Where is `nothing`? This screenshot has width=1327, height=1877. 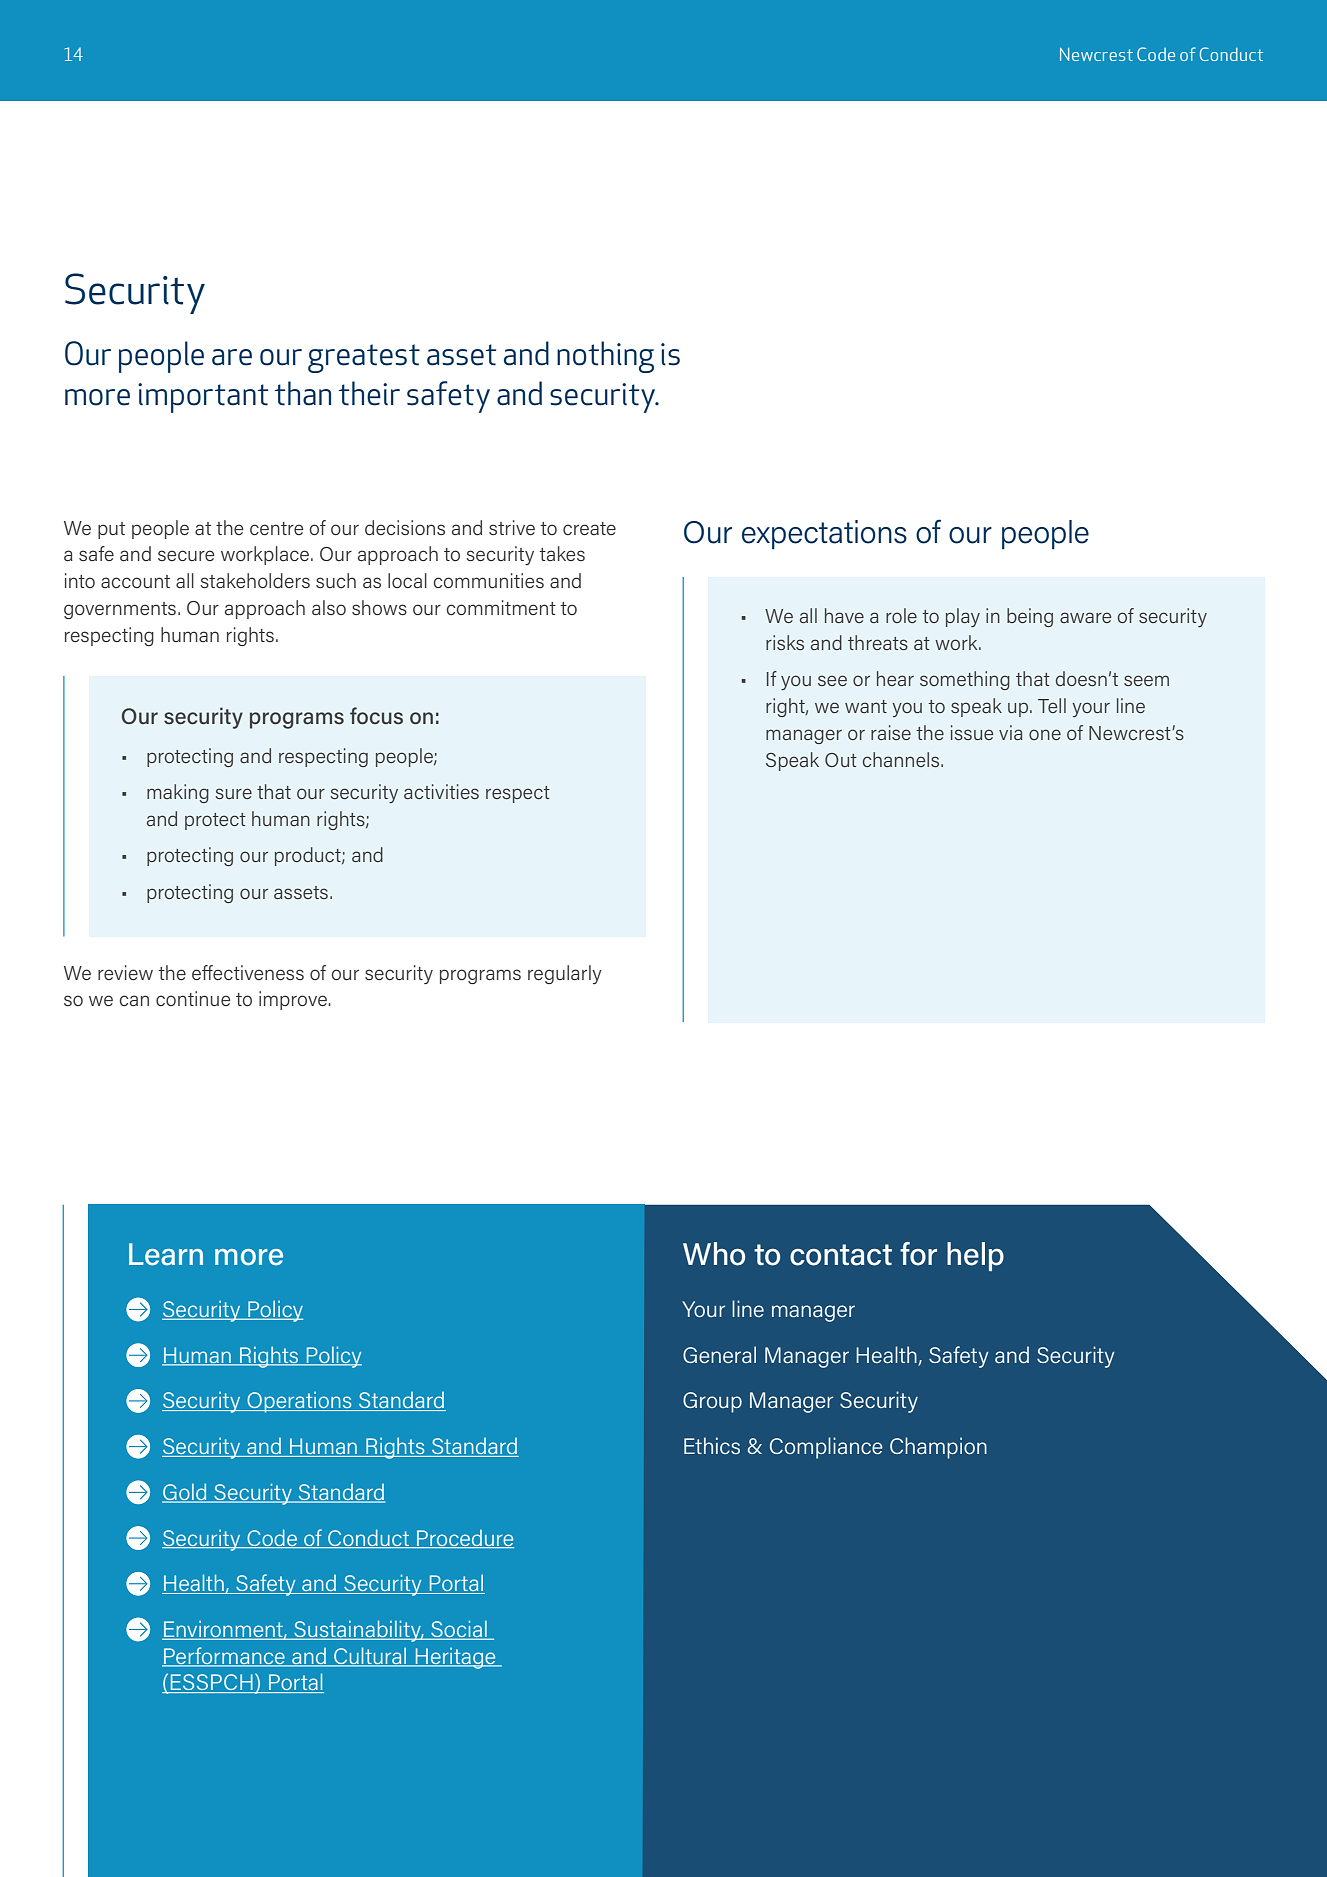 nothing is located at coordinates (605, 357).
